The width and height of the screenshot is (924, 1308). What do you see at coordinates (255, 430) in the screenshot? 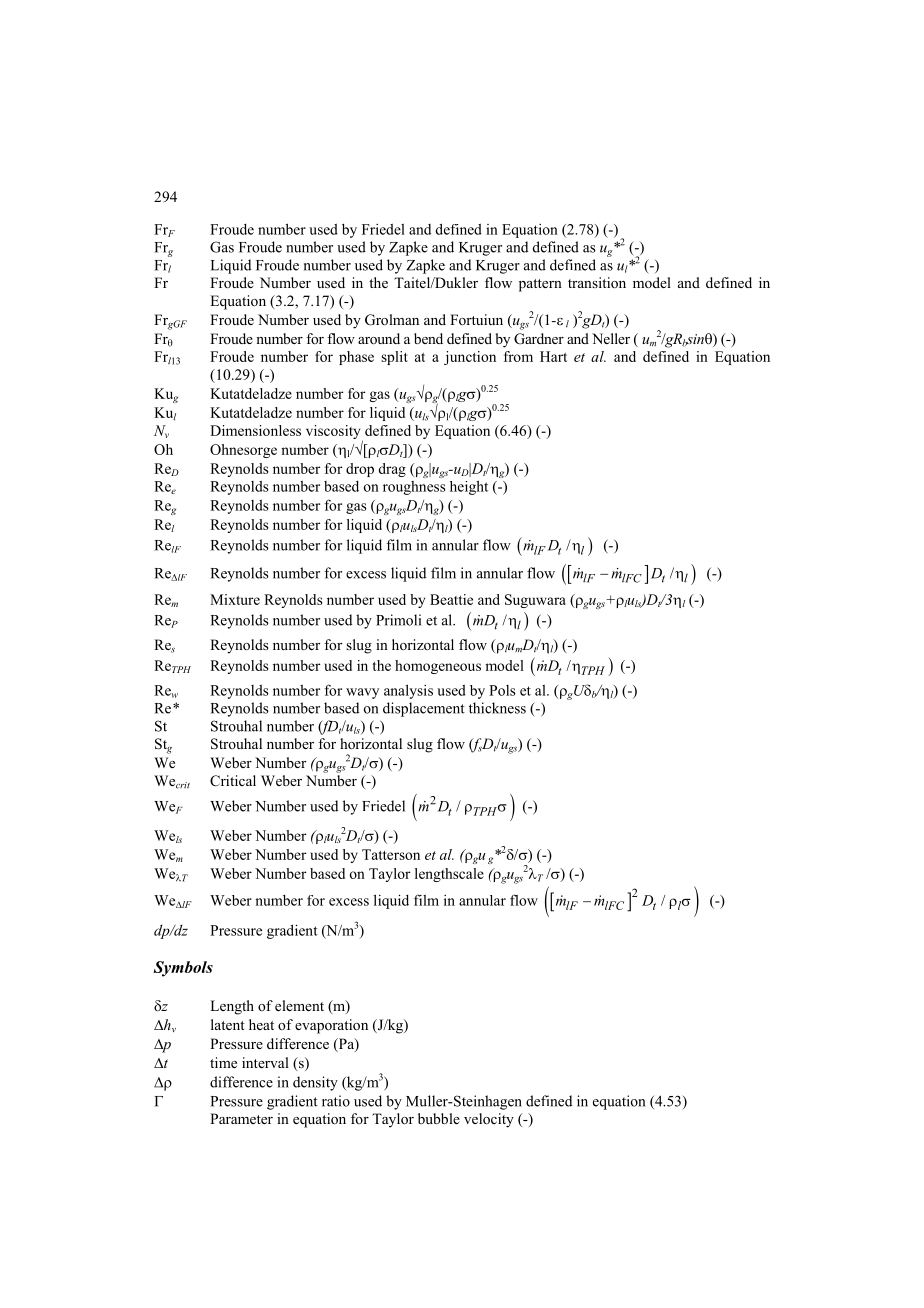
I see `Dimensionless` at bounding box center [255, 430].
